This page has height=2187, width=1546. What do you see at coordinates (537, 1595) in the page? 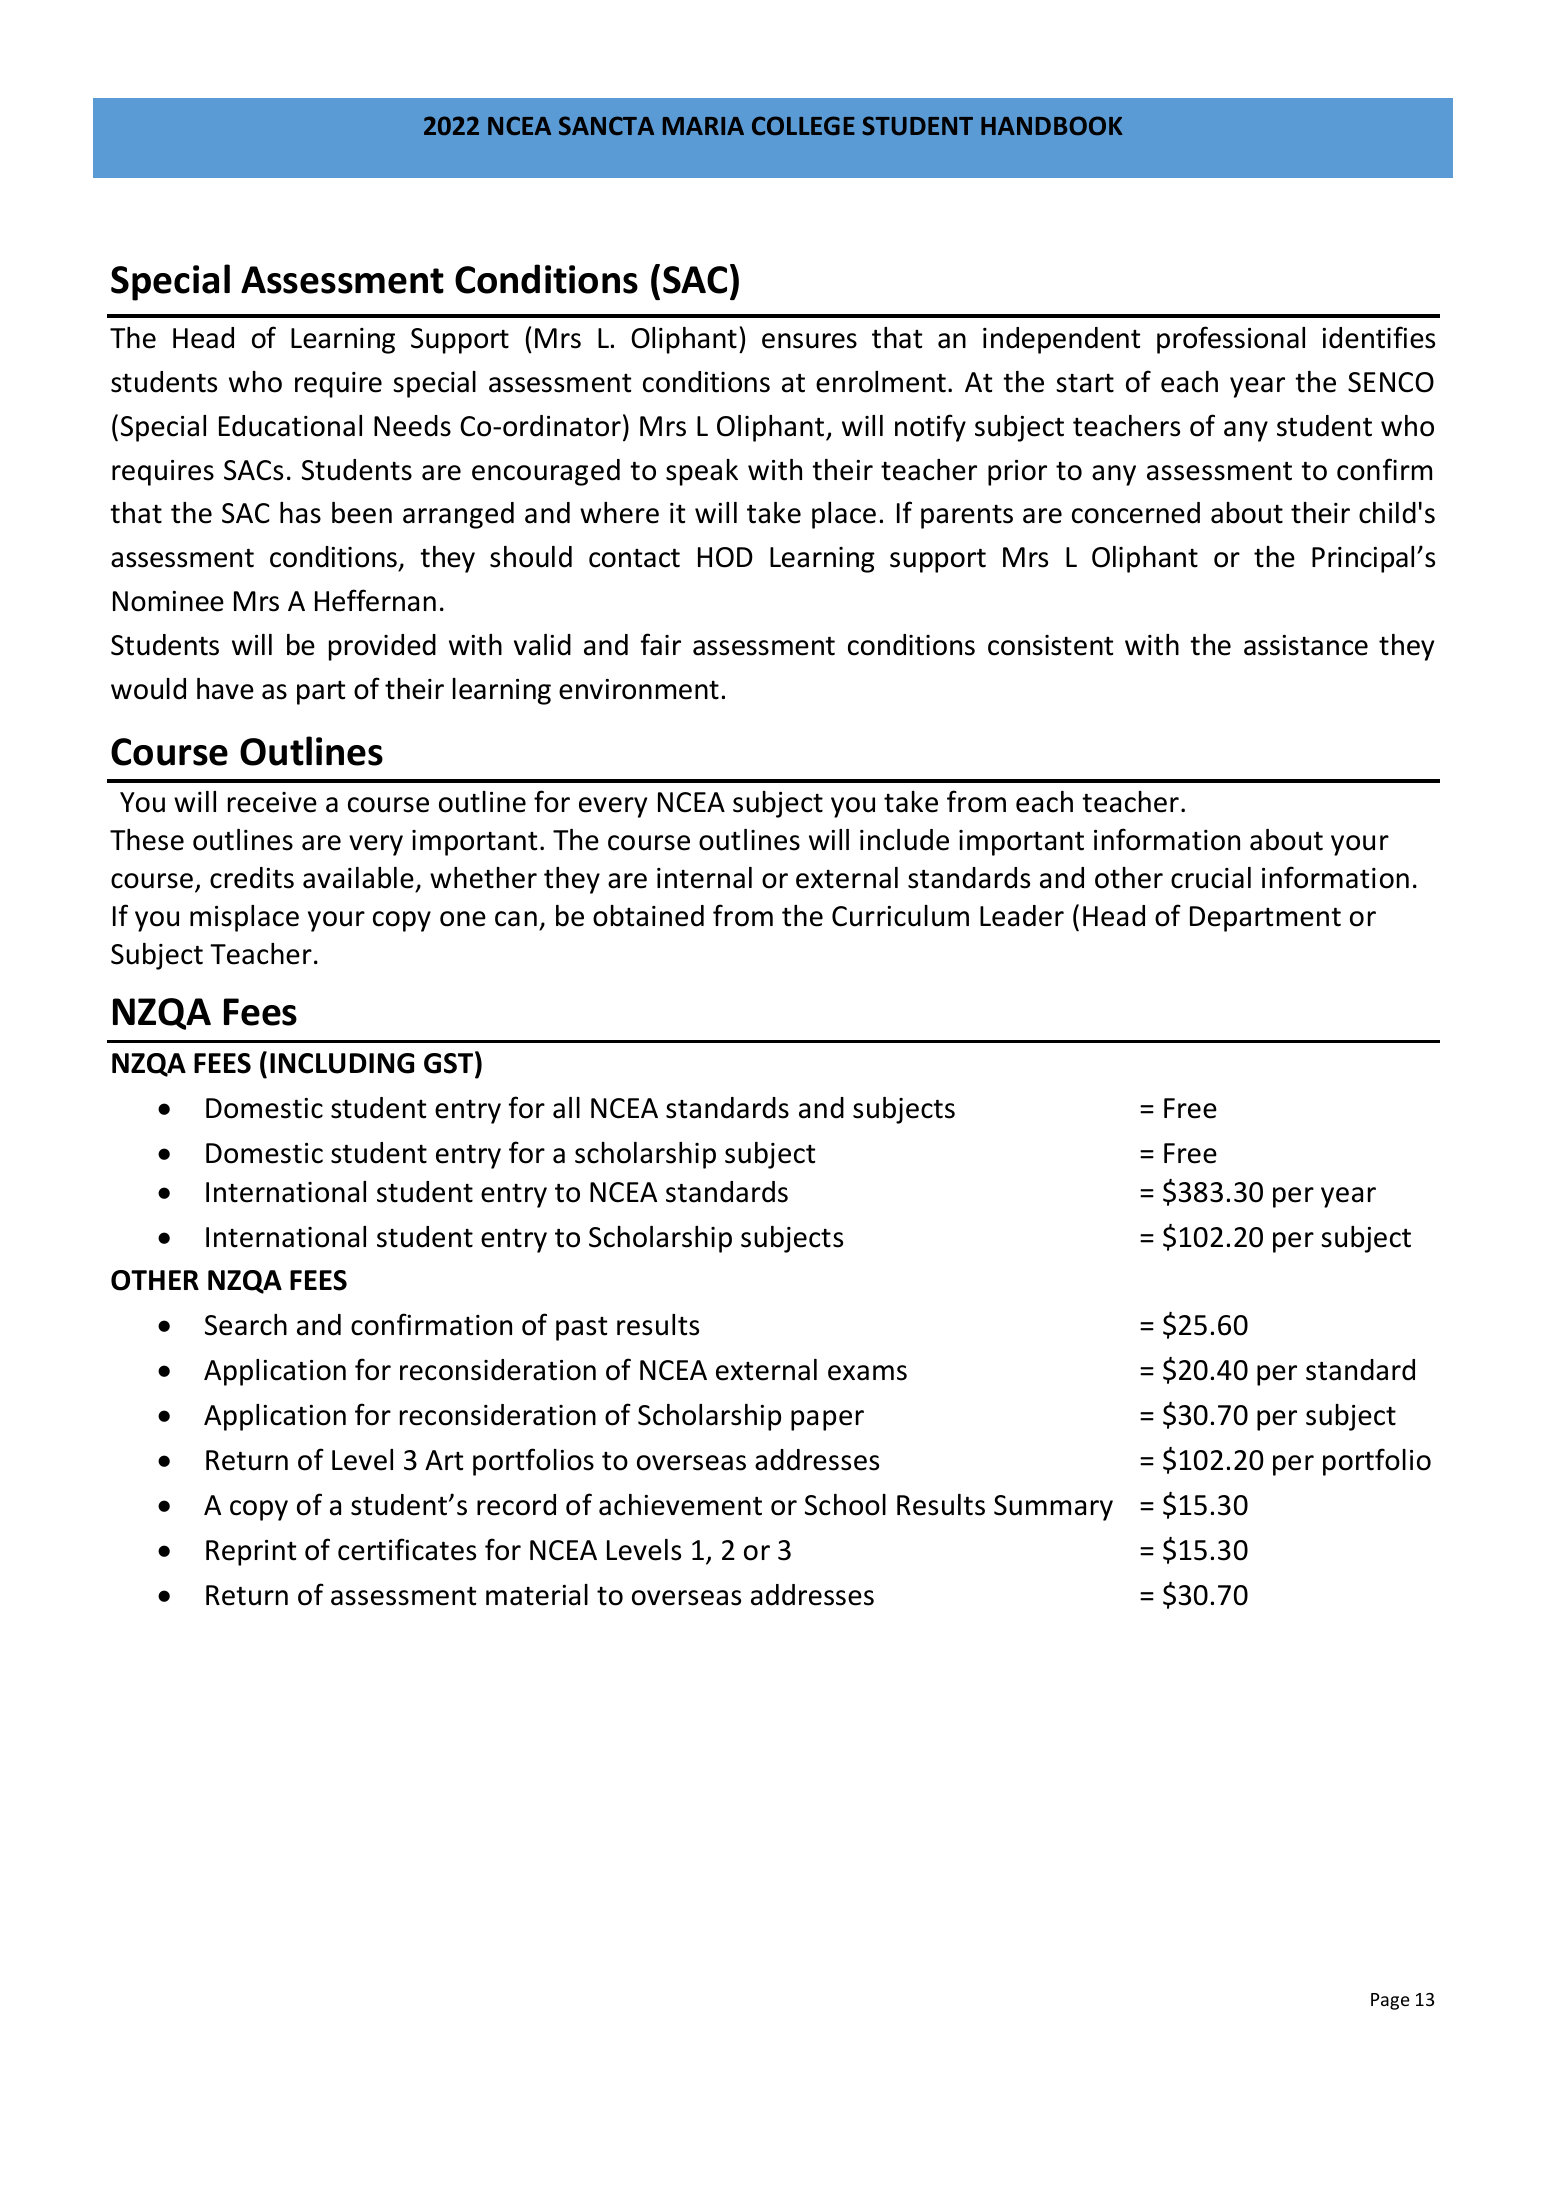
I see `material` at bounding box center [537, 1595].
